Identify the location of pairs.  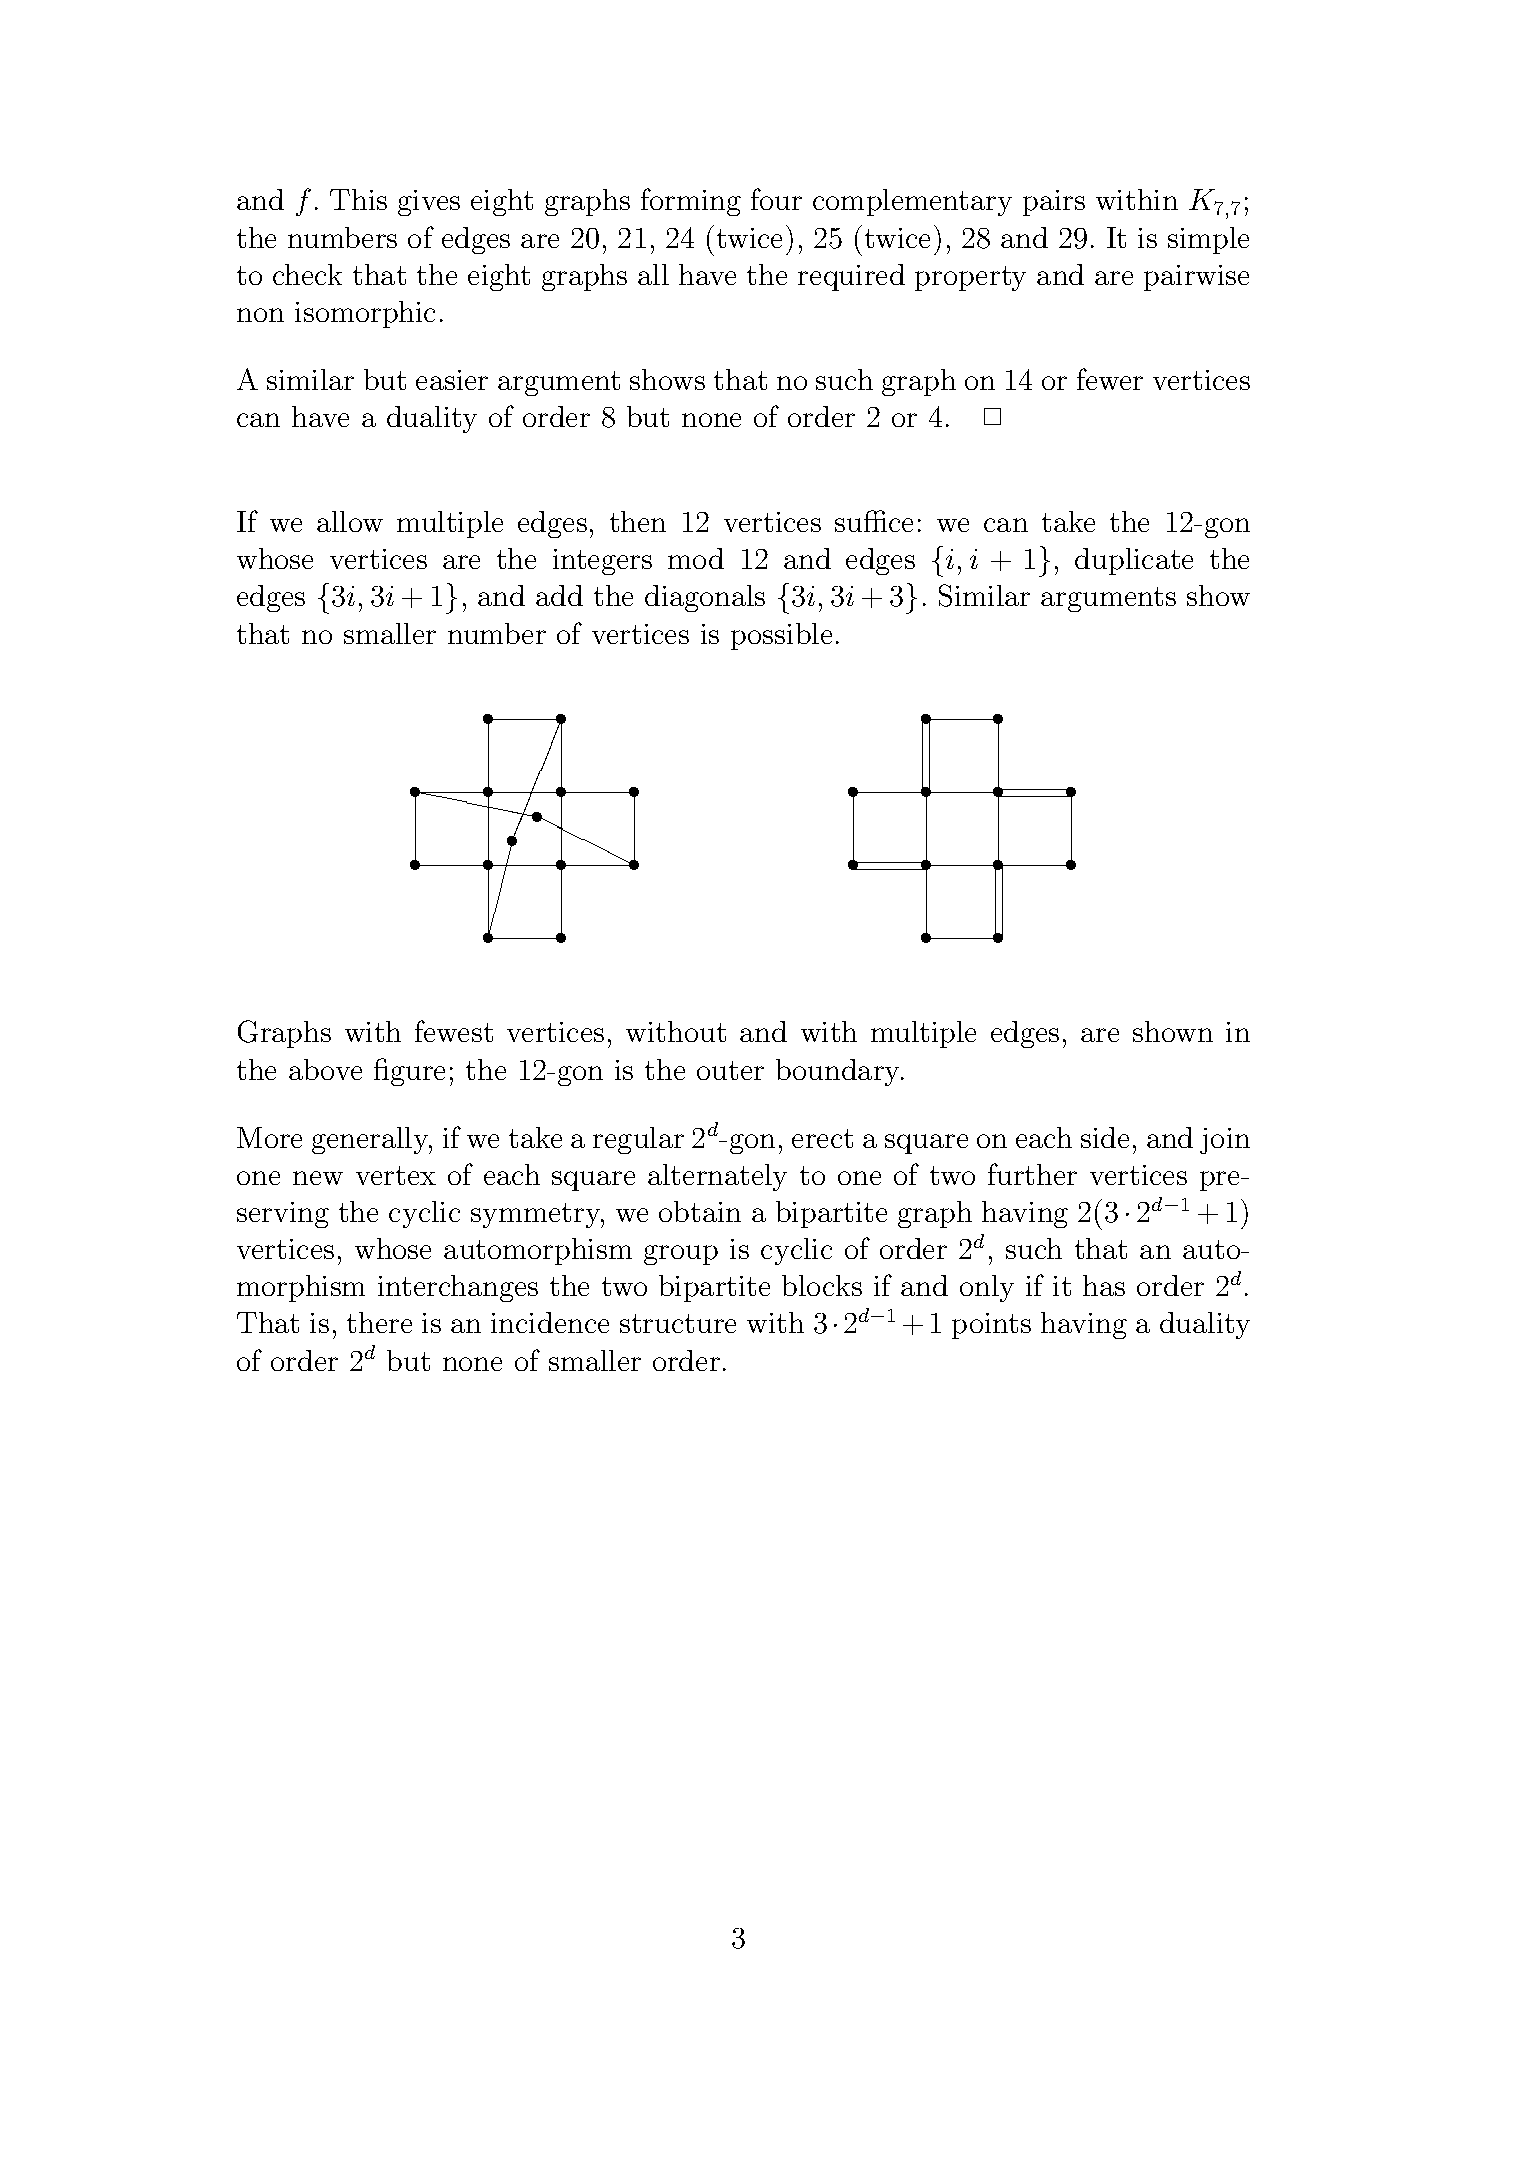
(1054, 203).
